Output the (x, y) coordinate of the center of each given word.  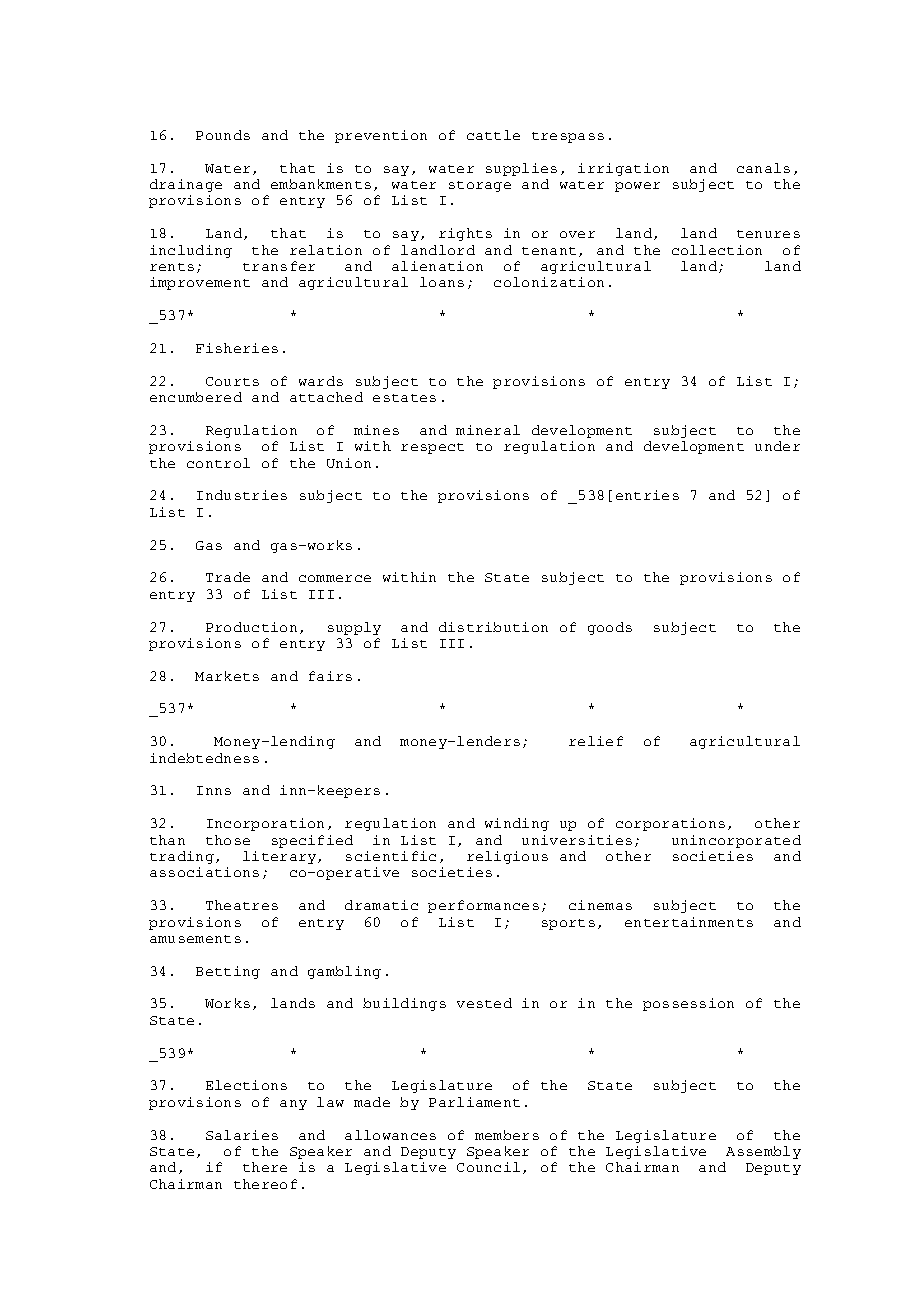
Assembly (763, 1152)
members (507, 1135)
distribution (493, 627)
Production (251, 627)
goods (610, 628)
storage (480, 186)
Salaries (242, 1135)
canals (763, 168)
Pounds (223, 135)
